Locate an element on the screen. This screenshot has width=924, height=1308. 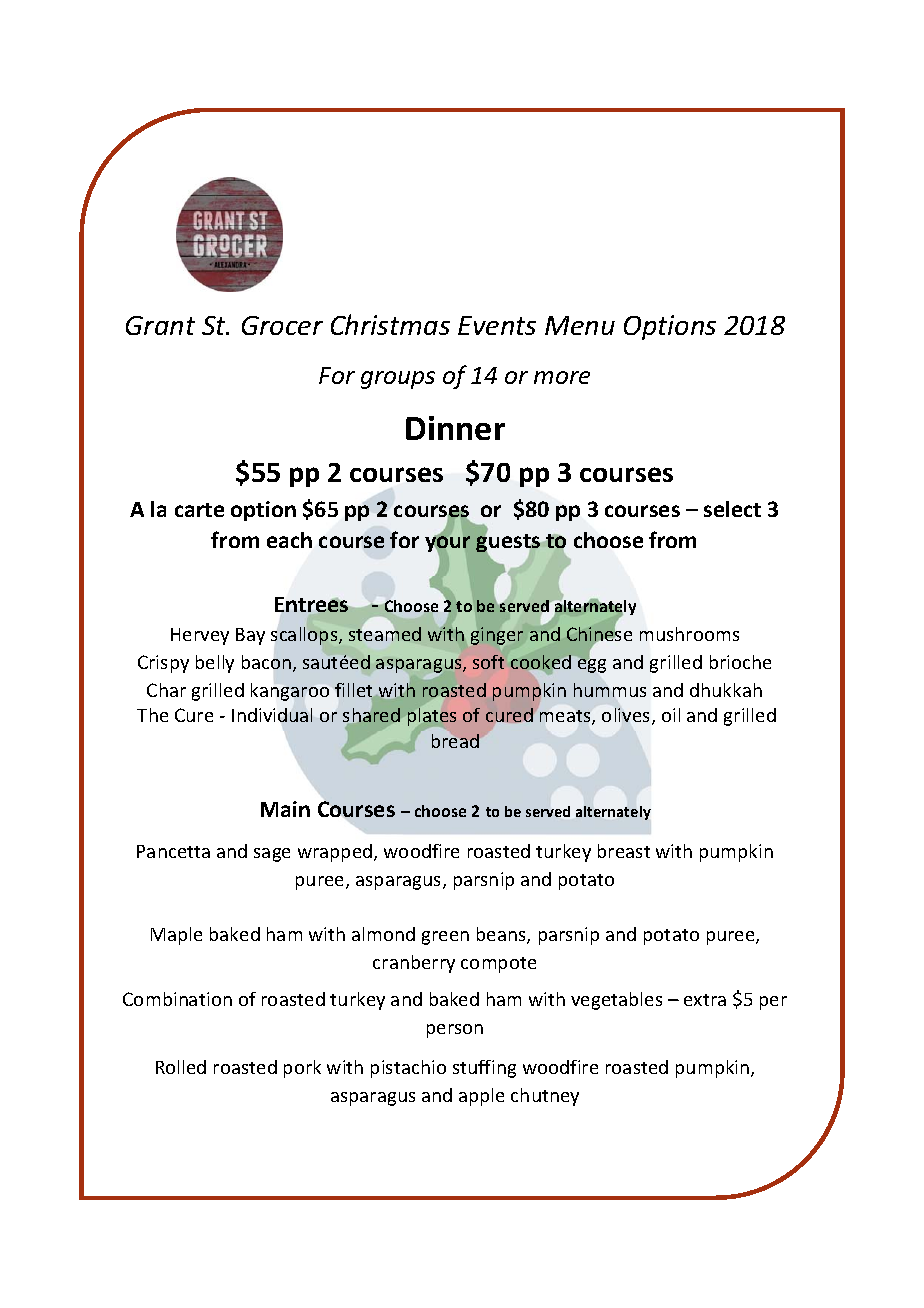
Grocer is located at coordinates (282, 325).
